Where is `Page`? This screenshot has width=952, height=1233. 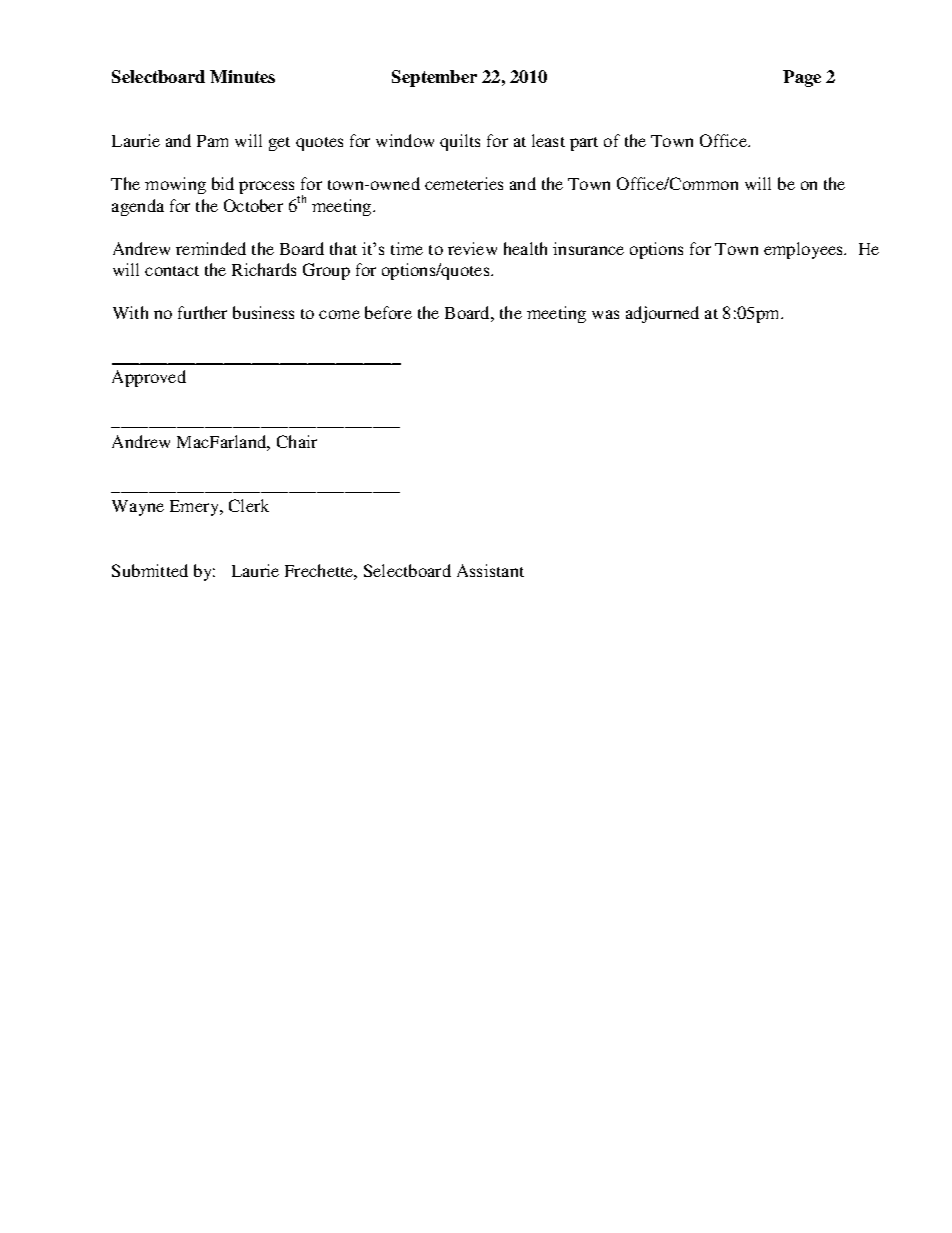
Page is located at coordinates (802, 78).
